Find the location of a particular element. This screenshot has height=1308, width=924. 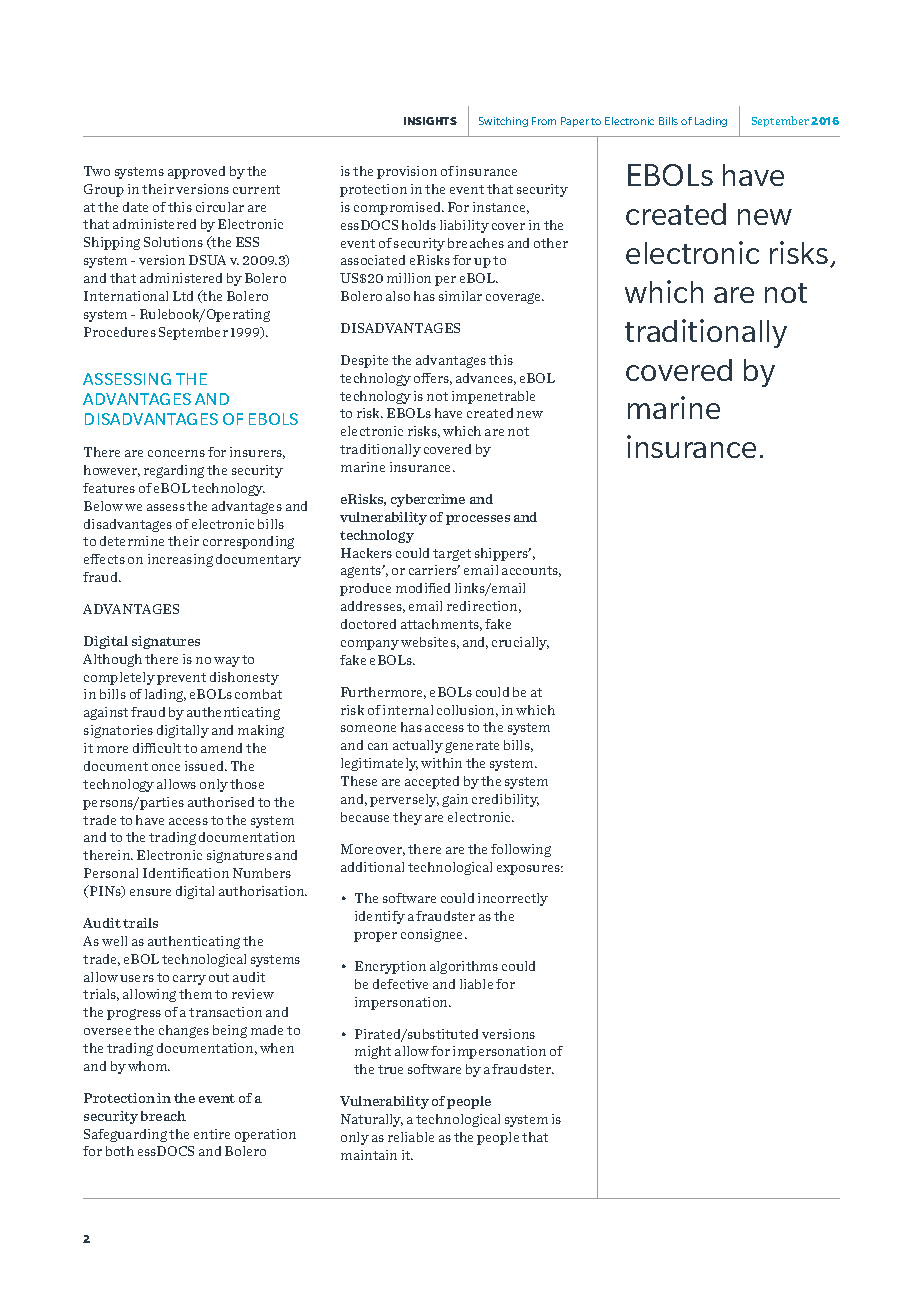

Switching is located at coordinates (503, 122).
